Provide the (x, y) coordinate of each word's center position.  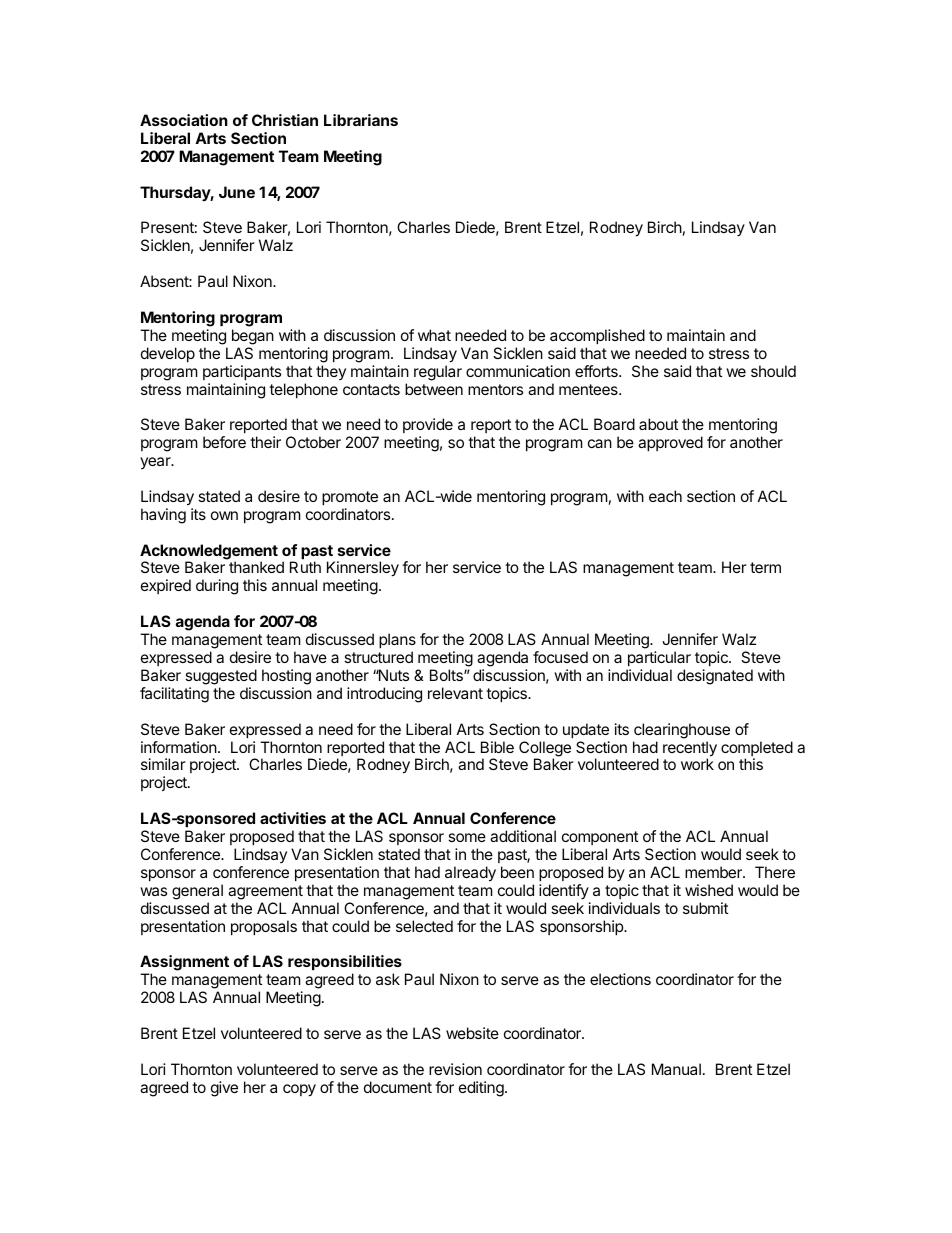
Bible (497, 747)
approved (670, 443)
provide (428, 425)
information (179, 747)
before (224, 442)
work (697, 764)
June (237, 192)
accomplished (597, 336)
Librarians (361, 120)
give (224, 1089)
